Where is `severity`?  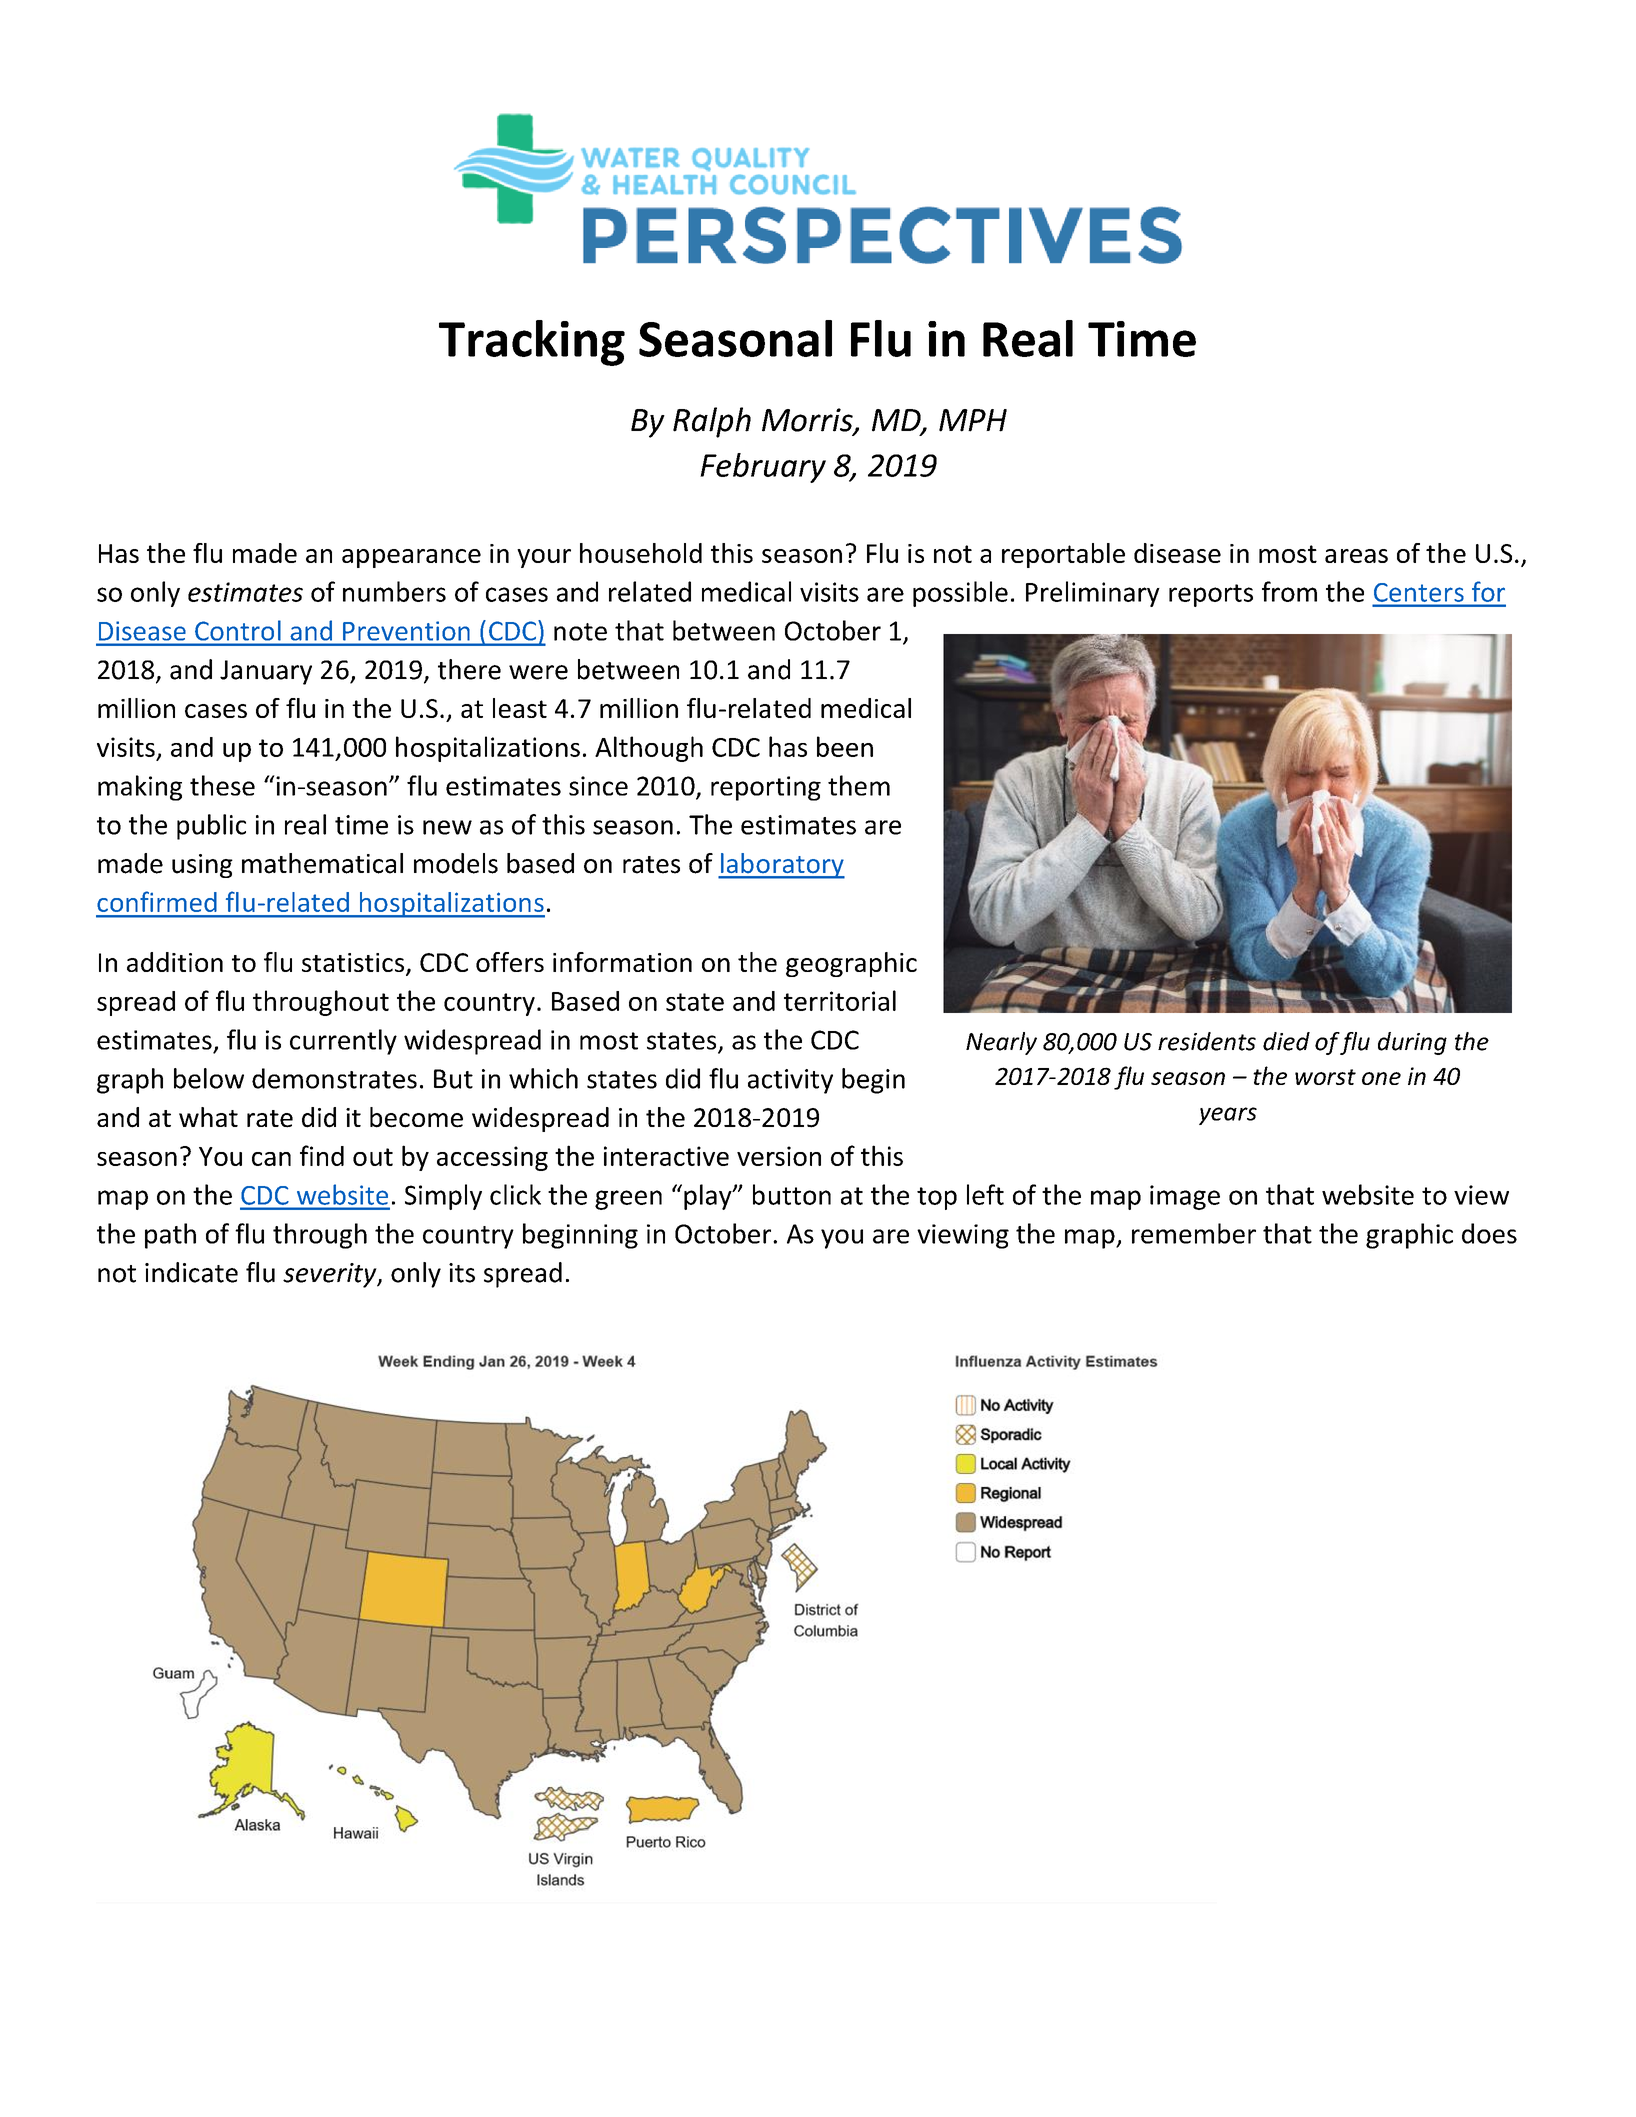
severity is located at coordinates (331, 1275).
